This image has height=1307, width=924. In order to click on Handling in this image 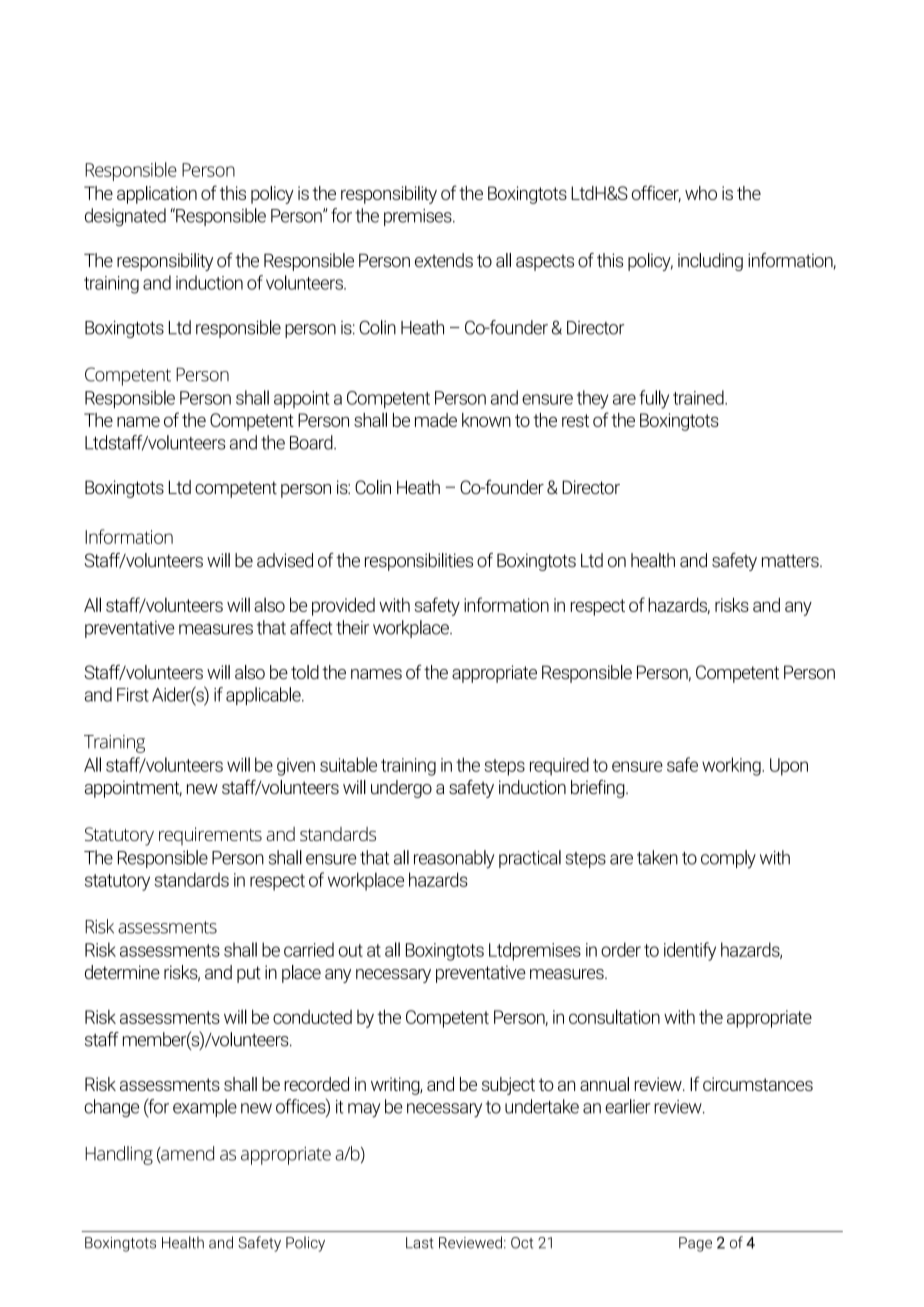, I will do `click(119, 1155)`.
